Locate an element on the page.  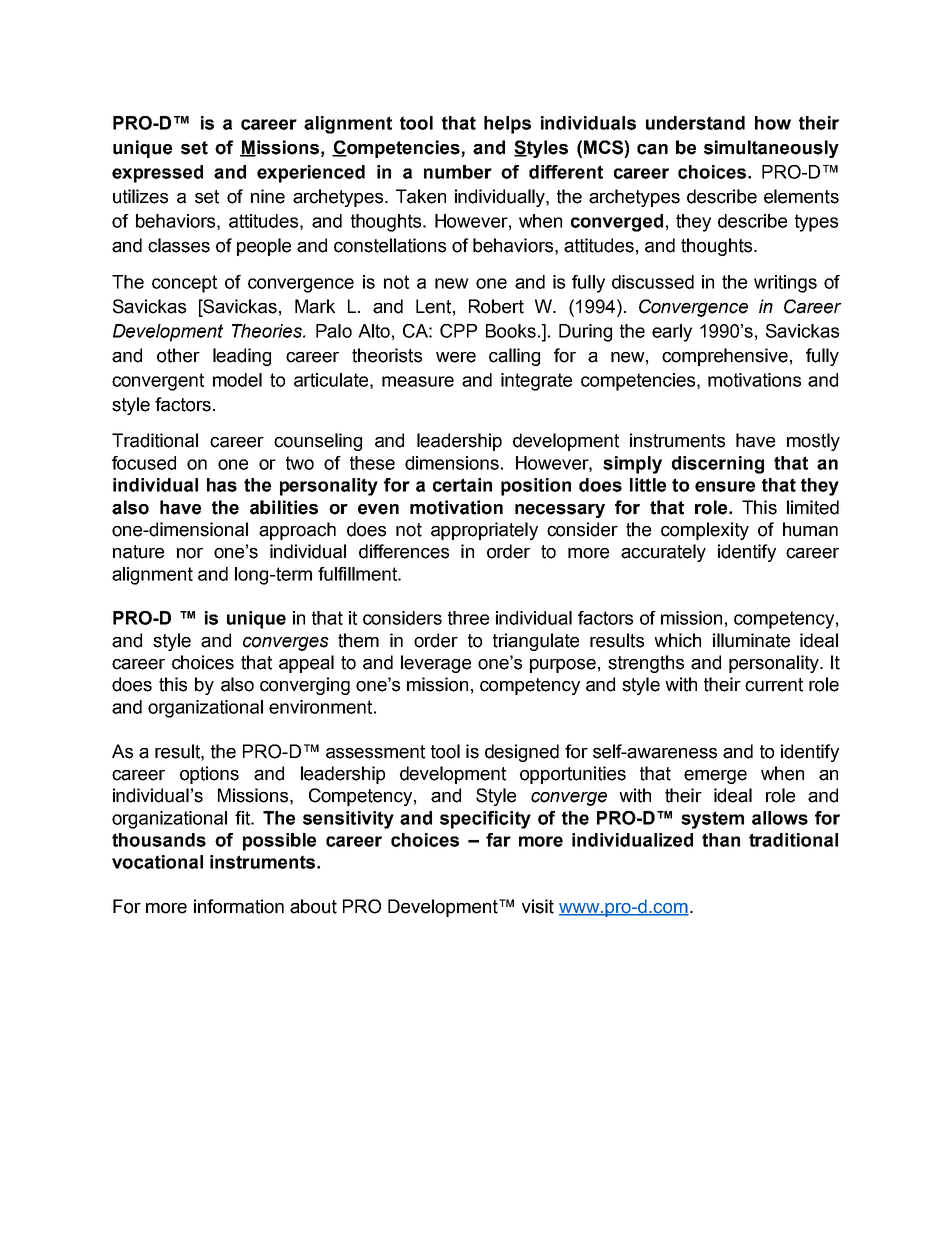
simultaneously is located at coordinates (771, 149).
